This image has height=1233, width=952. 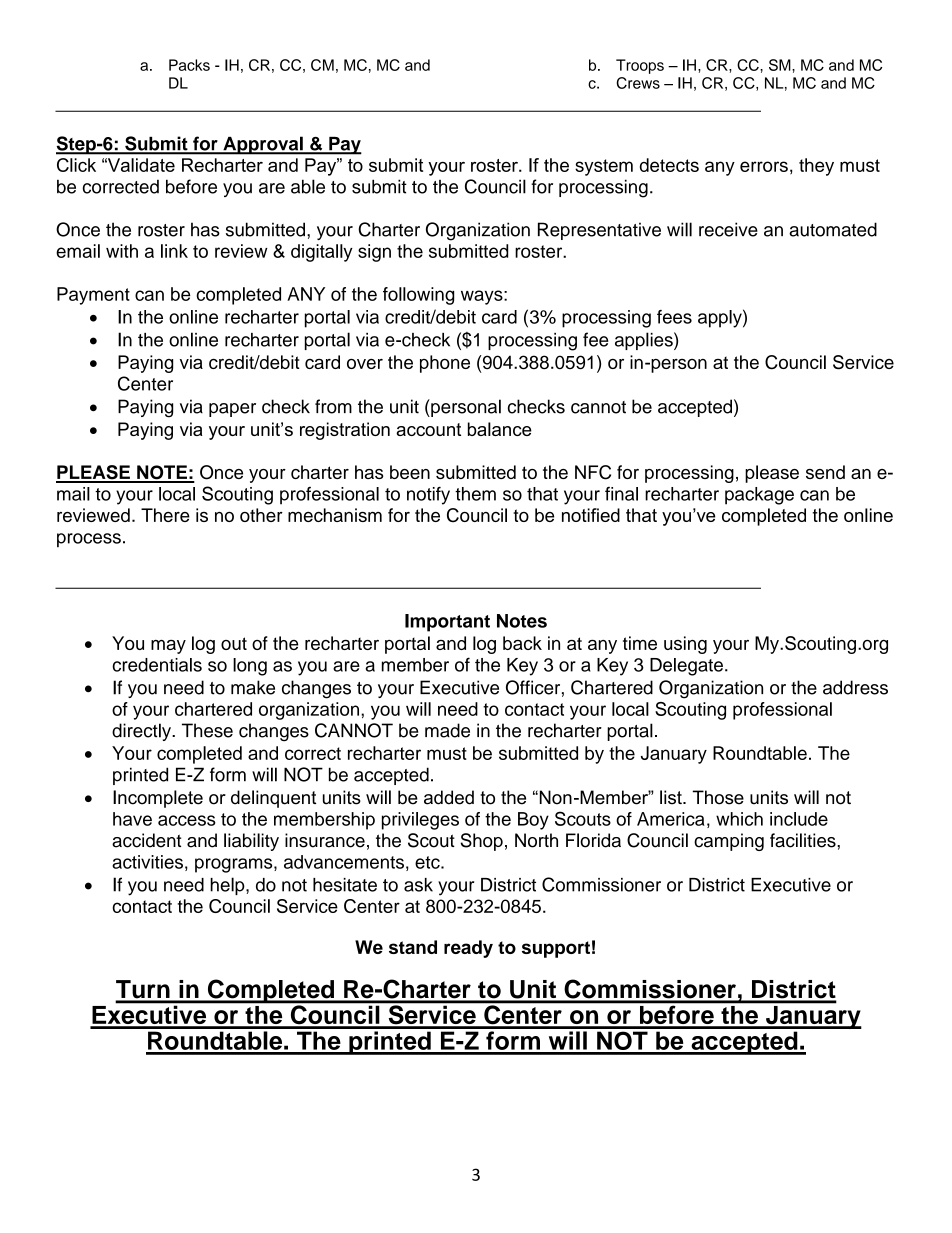 I want to click on following, so click(x=418, y=296).
